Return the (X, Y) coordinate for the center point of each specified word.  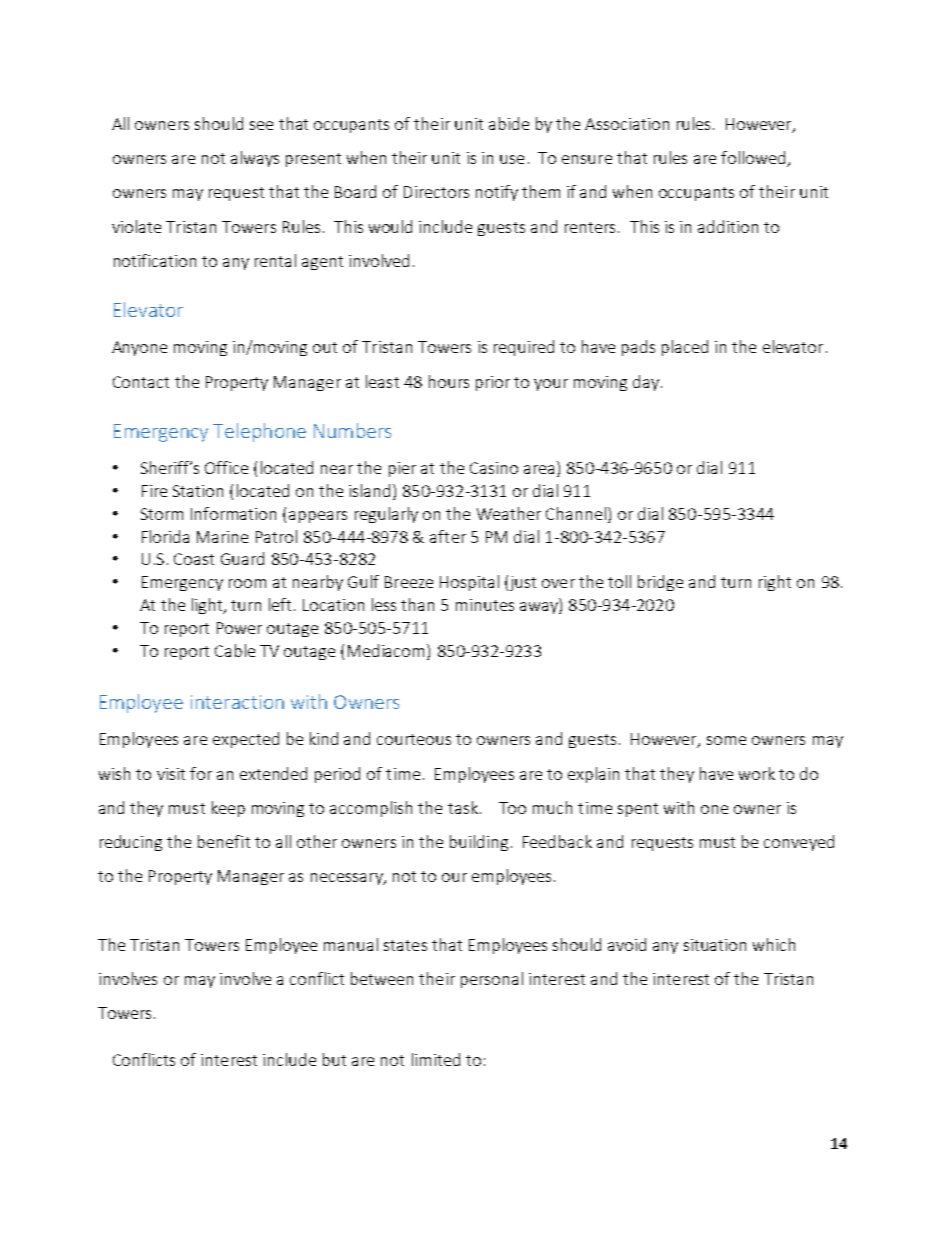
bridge (660, 583)
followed (754, 159)
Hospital (469, 583)
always (255, 159)
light (208, 606)
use (512, 159)
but (334, 1059)
